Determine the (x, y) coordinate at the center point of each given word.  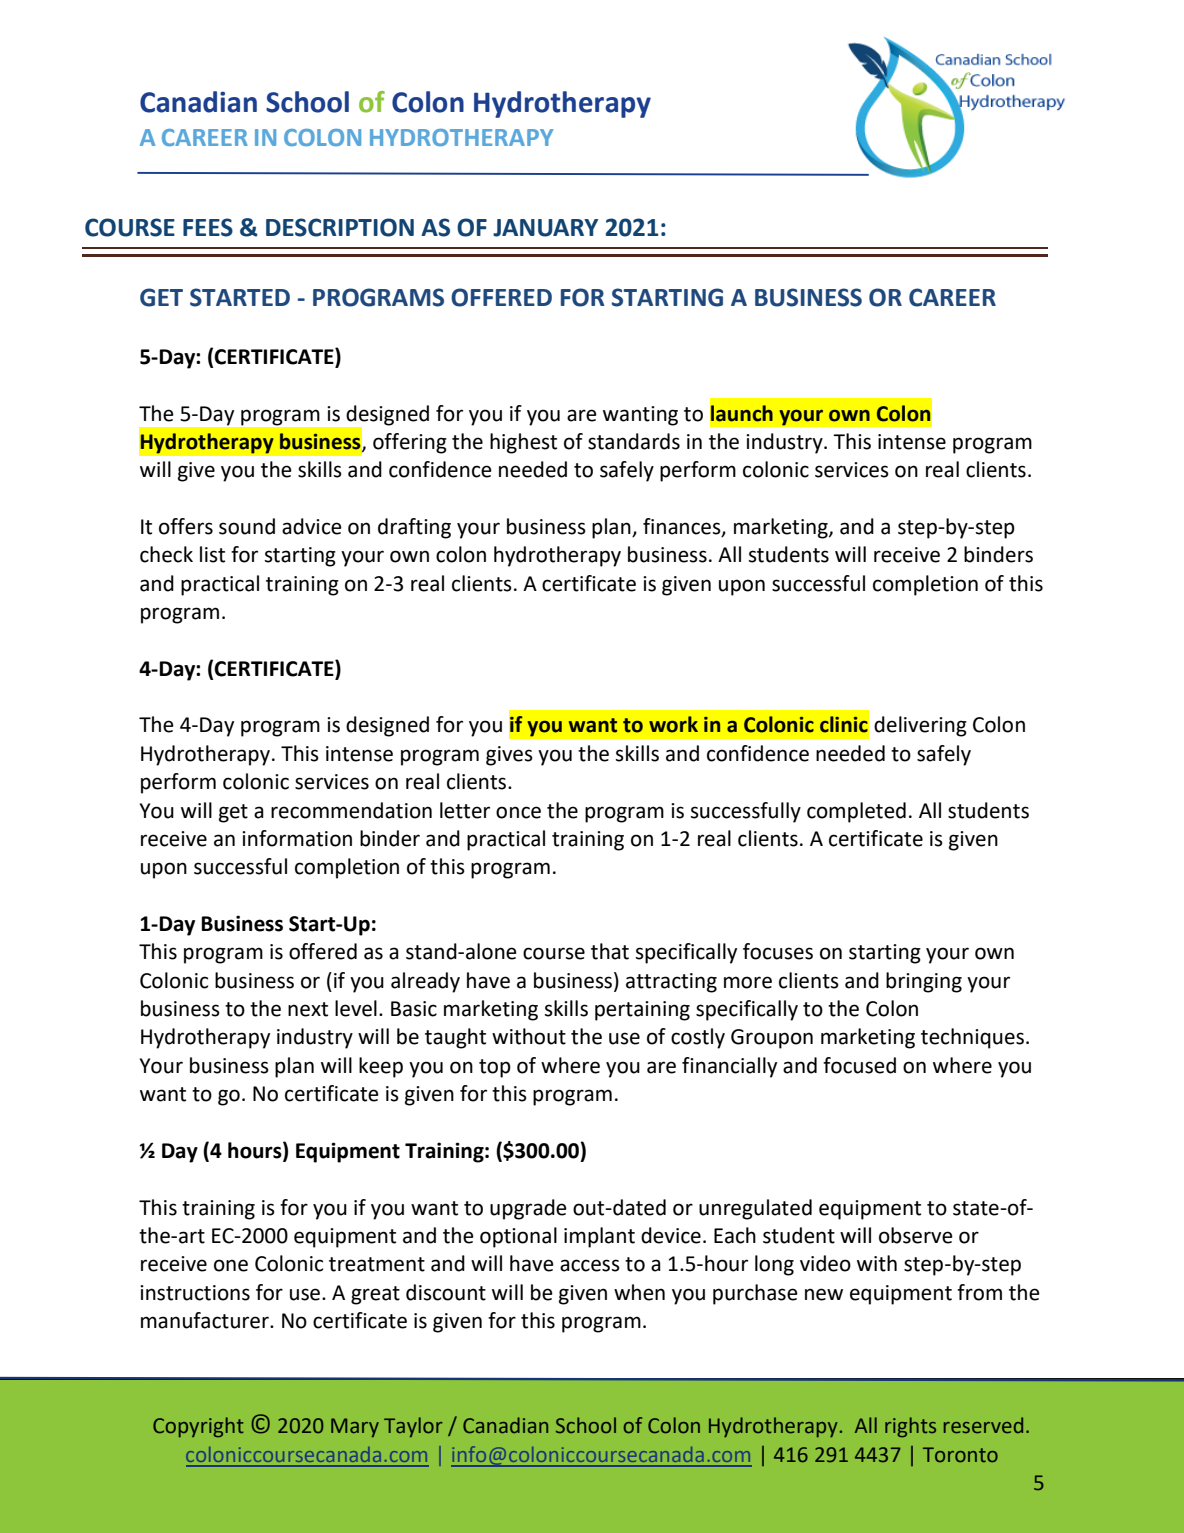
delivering (920, 726)
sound (247, 526)
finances (683, 527)
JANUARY (545, 228)
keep (381, 1067)
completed (856, 812)
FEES (208, 227)
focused (859, 1065)
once (518, 812)
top (495, 1068)
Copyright (198, 1427)
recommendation (351, 810)
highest (523, 443)
